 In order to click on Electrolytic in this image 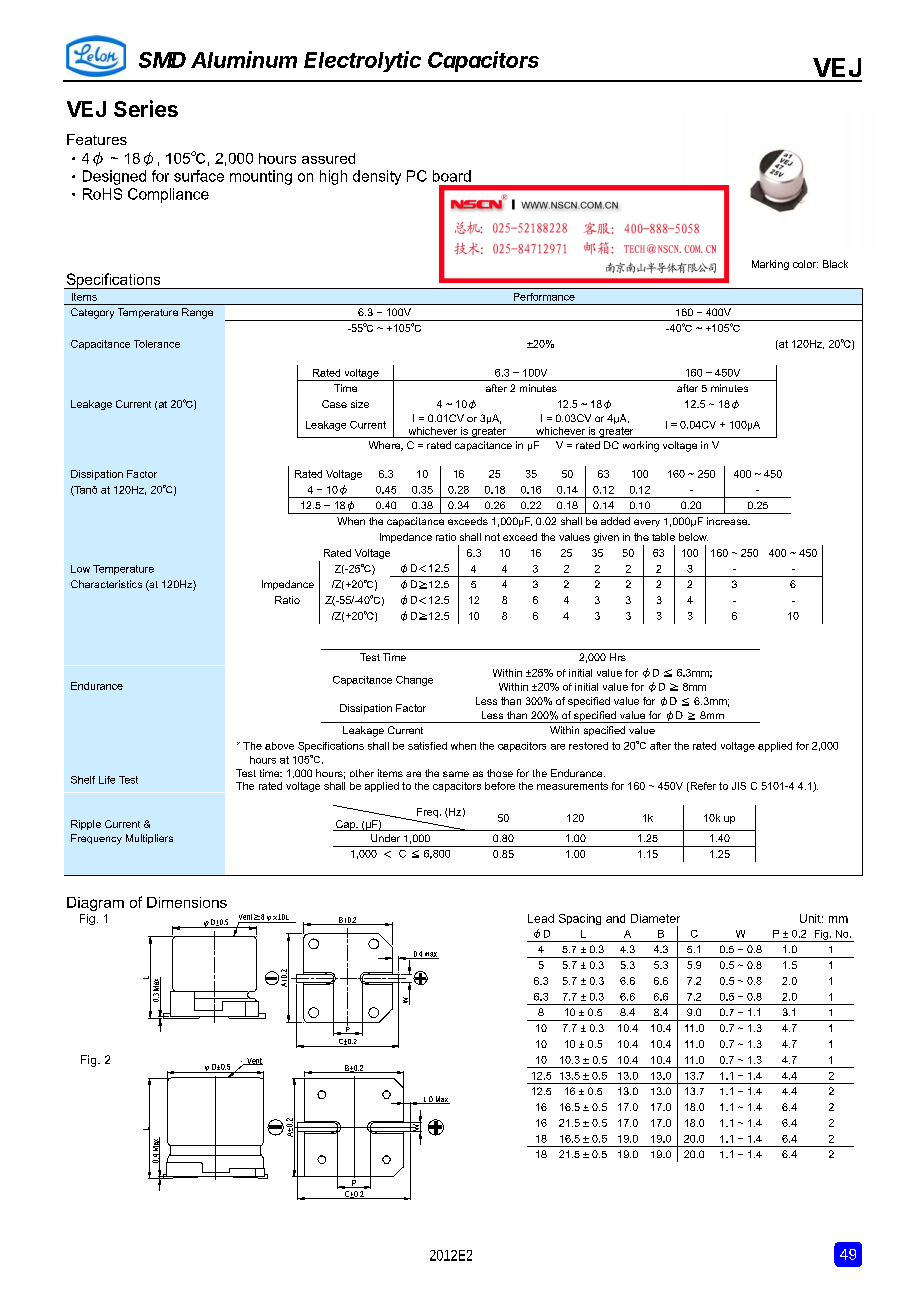, I will do `click(362, 61)`.
